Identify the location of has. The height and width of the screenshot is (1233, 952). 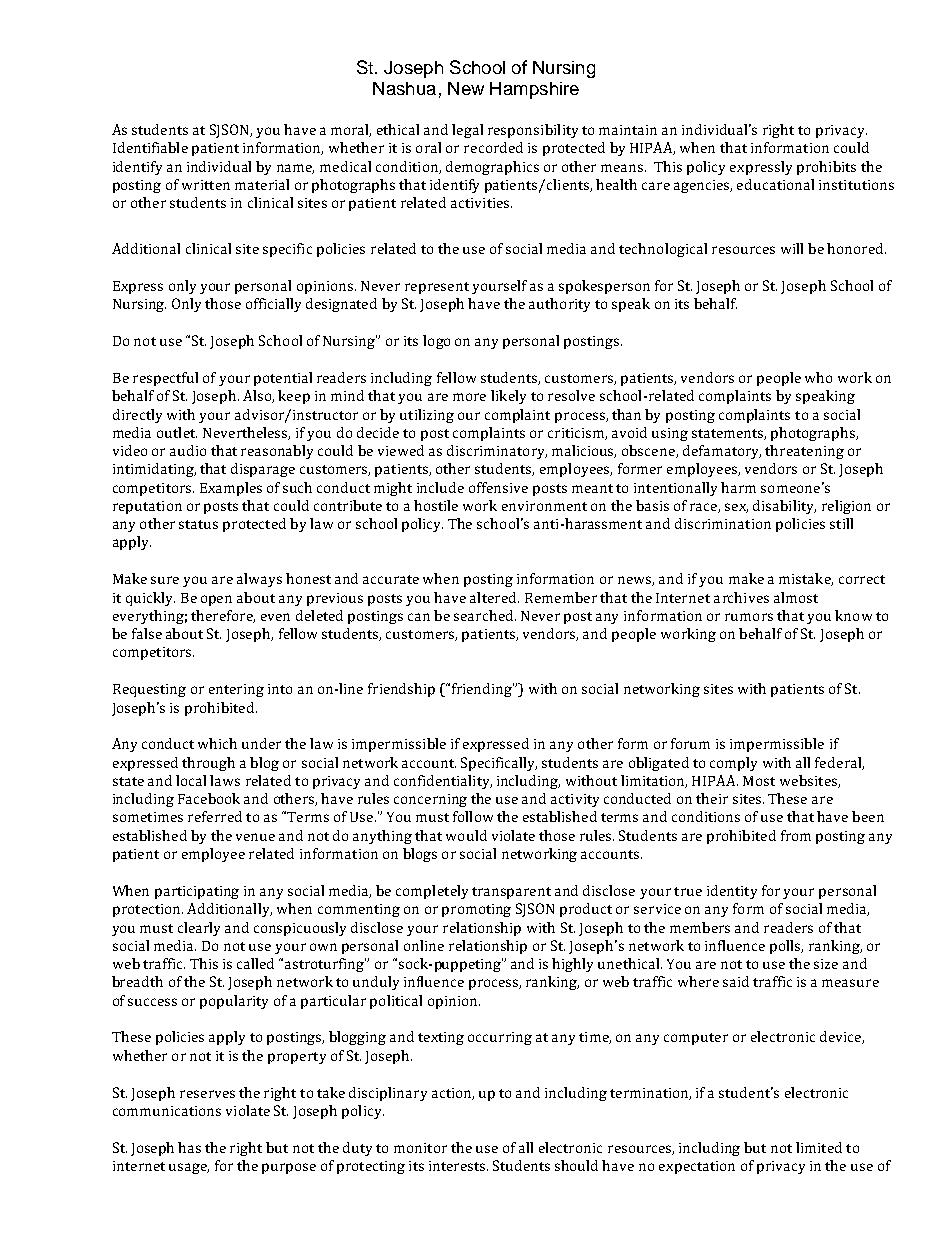
(189, 1147).
